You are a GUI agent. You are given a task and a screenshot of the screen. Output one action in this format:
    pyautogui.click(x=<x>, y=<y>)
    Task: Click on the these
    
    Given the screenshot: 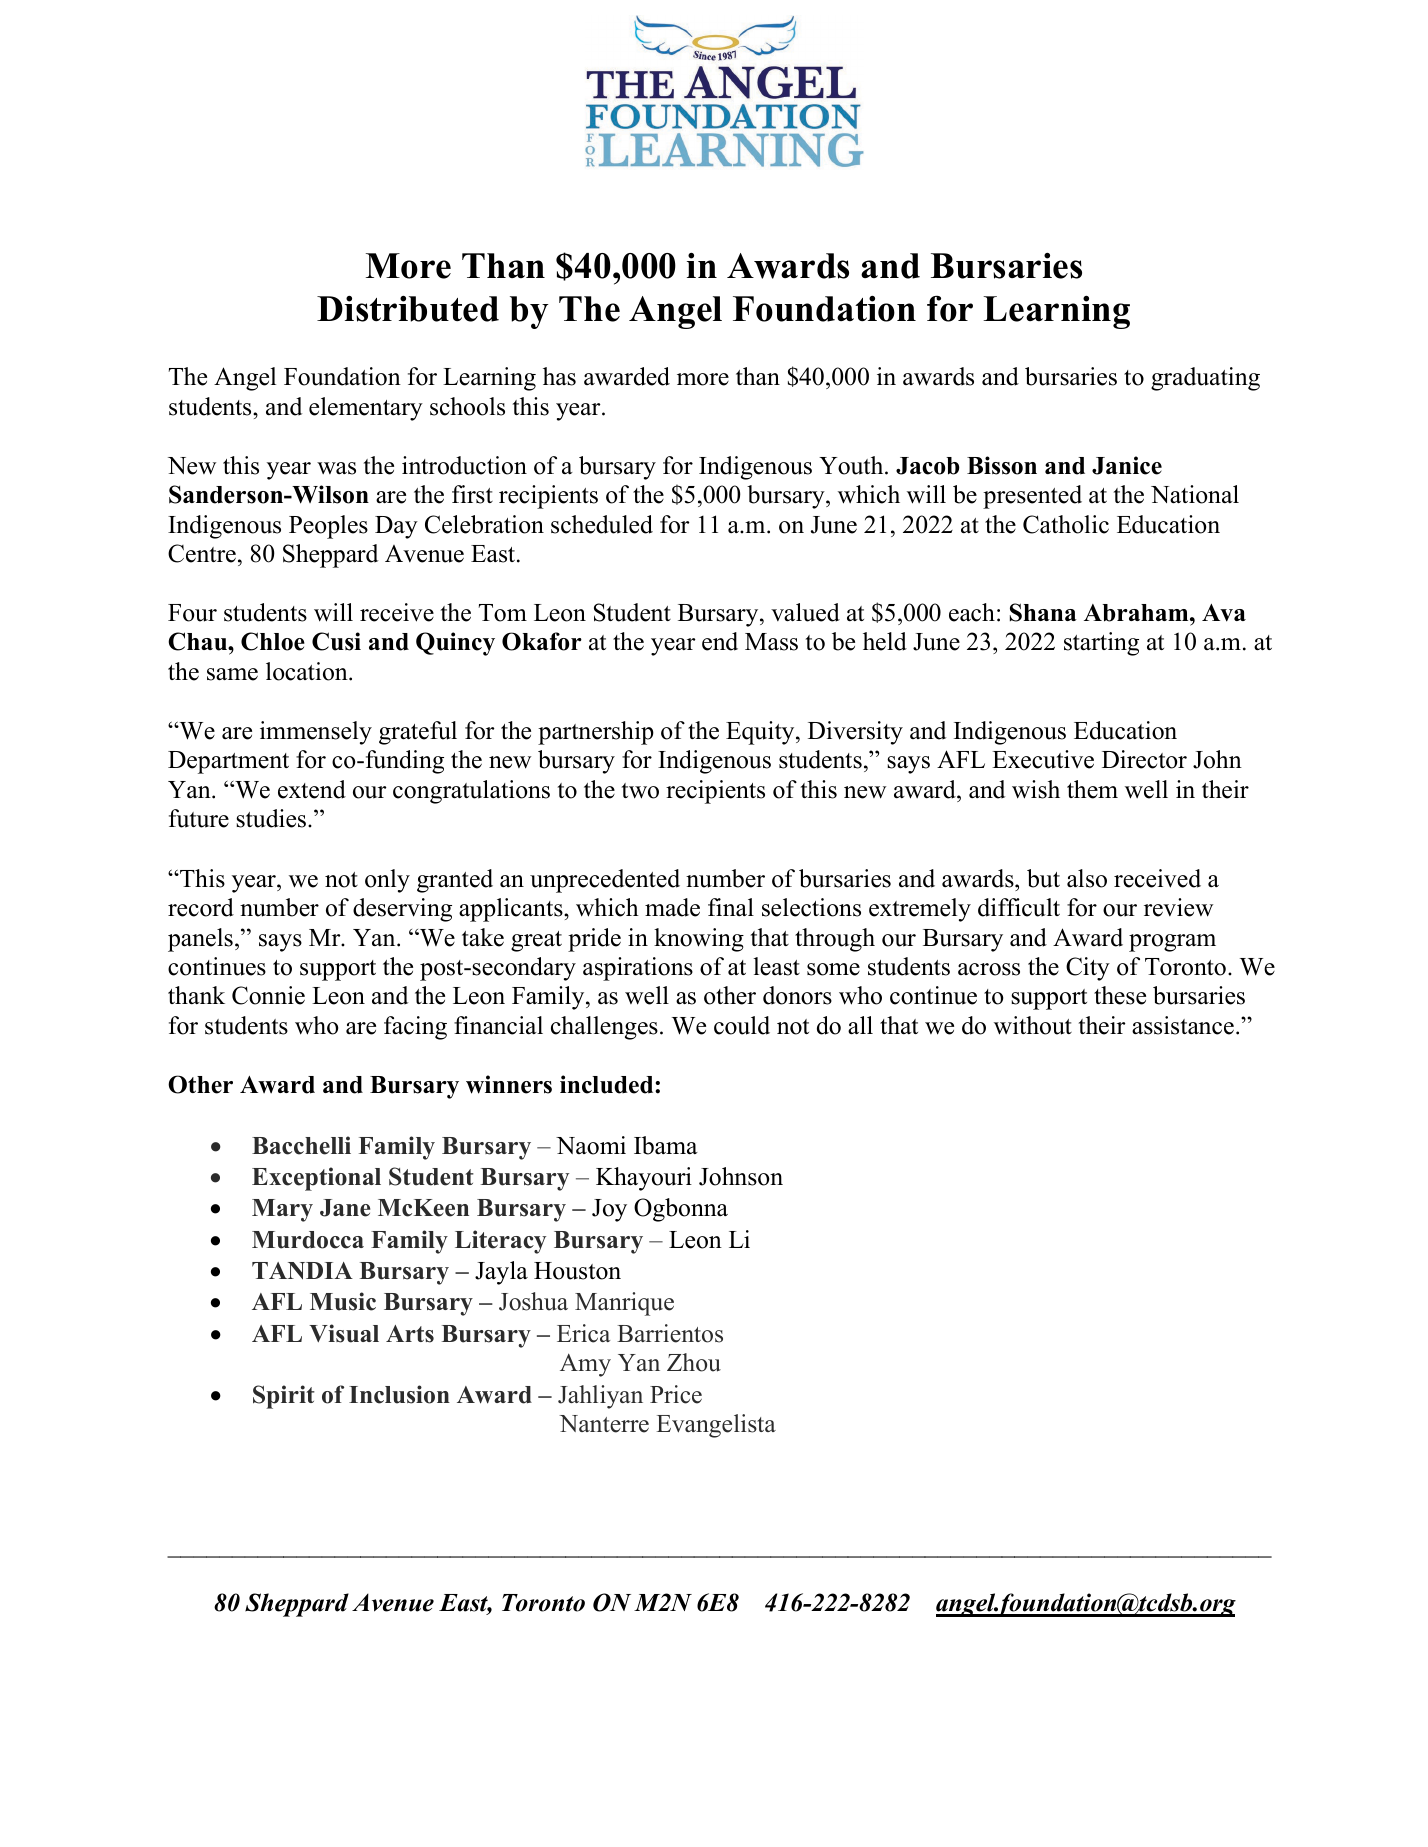 What is the action you would take?
    pyautogui.click(x=1120, y=995)
